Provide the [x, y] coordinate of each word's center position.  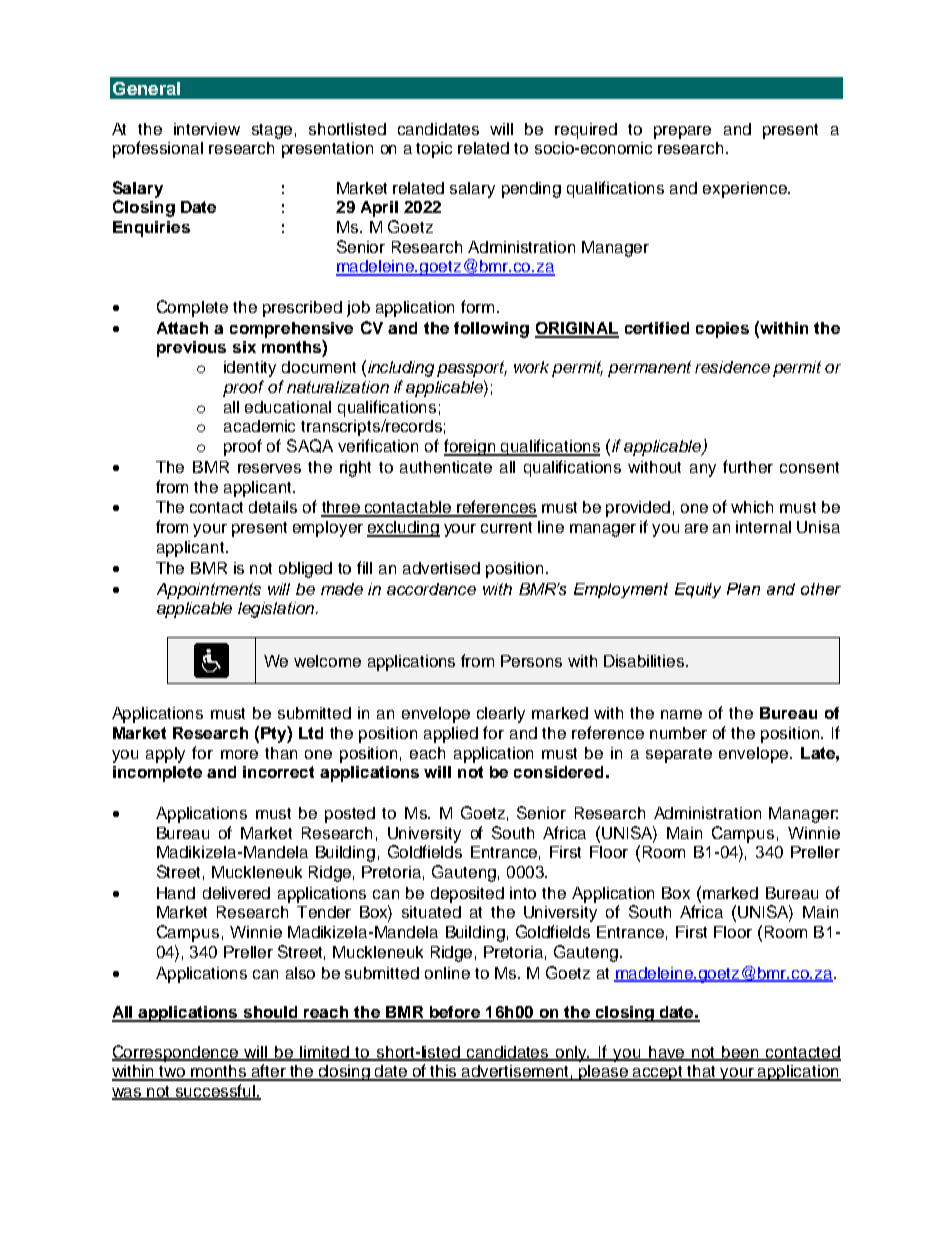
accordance [431, 589]
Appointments [209, 591]
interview [207, 129]
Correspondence [176, 1053]
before [455, 1013]
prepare [682, 132]
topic [434, 150]
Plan [743, 589]
